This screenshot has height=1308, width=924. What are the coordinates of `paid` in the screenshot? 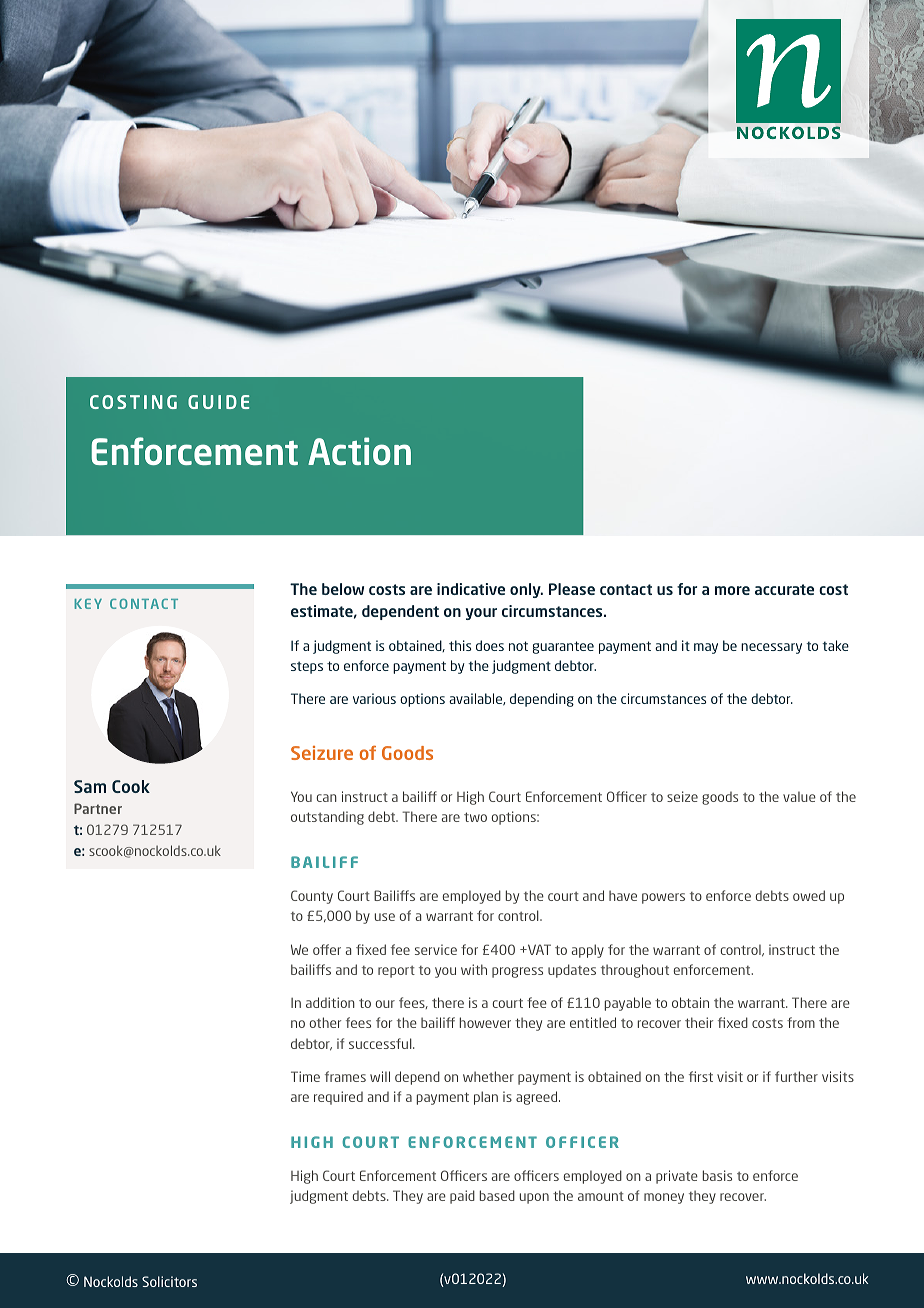 It's located at (462, 1197).
